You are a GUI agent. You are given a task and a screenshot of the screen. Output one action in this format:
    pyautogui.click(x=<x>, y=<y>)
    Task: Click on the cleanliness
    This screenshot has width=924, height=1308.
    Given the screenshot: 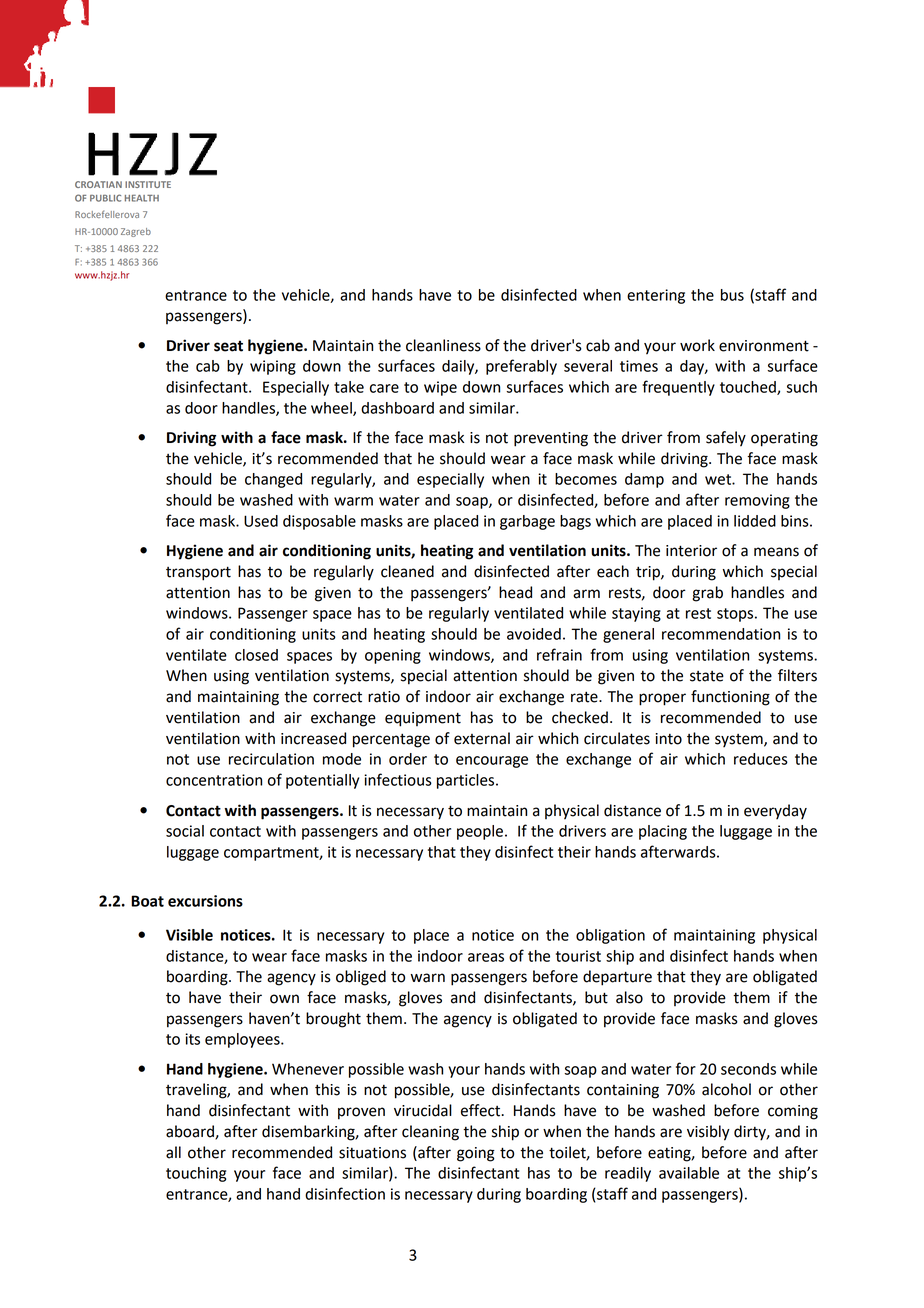 What is the action you would take?
    pyautogui.click(x=443, y=345)
